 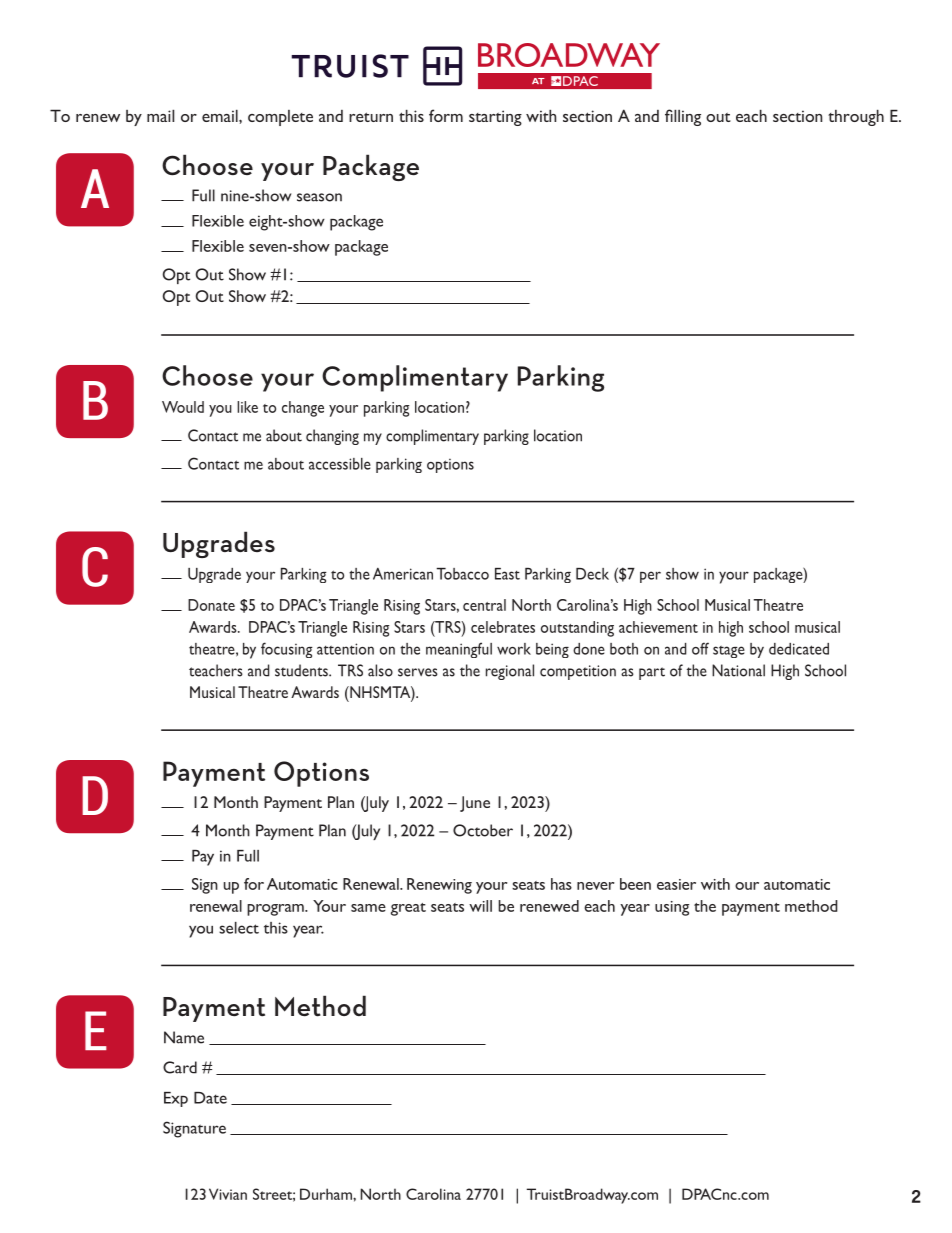 I want to click on dedicated, so click(x=799, y=649).
